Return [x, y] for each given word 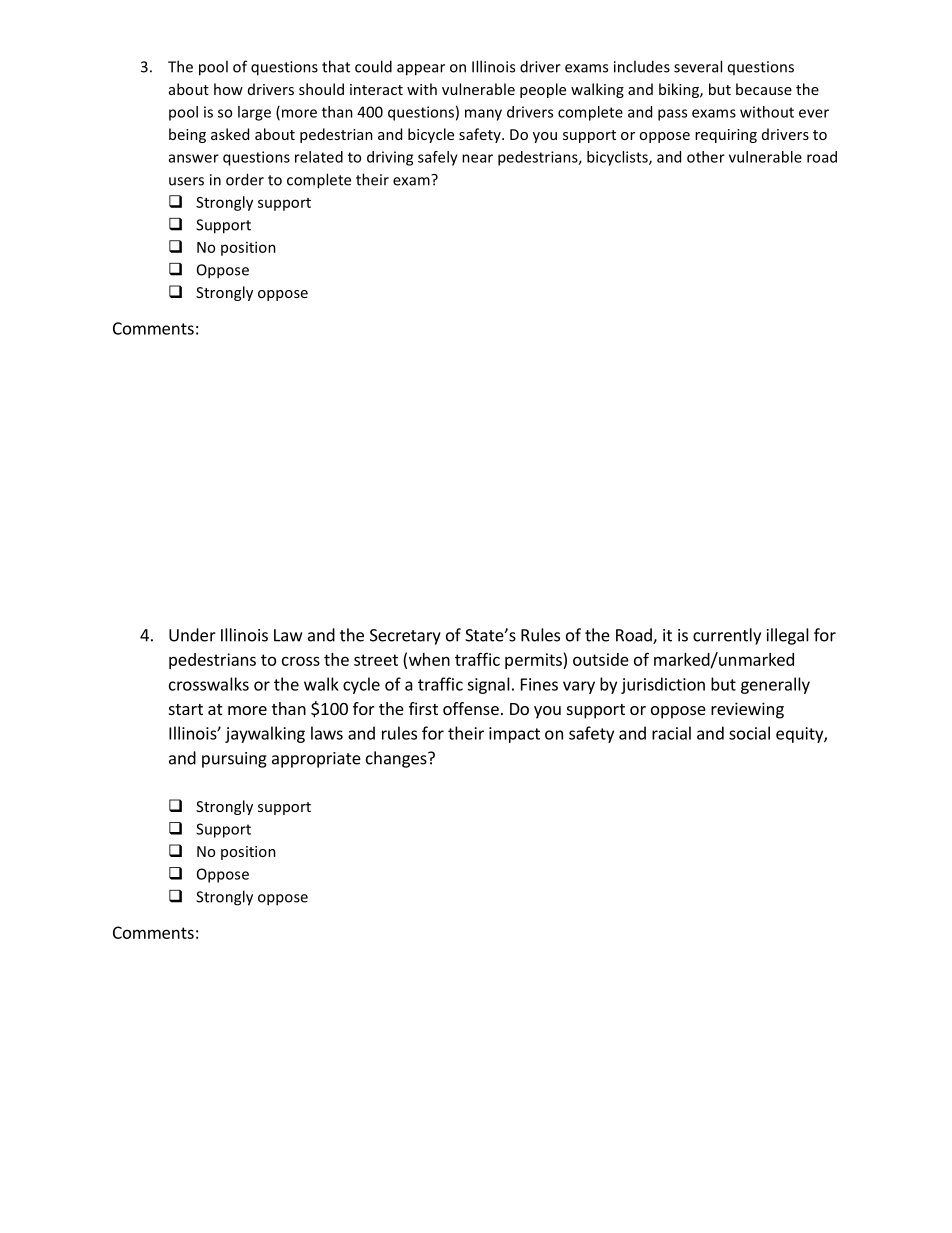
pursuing [234, 760]
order [245, 179]
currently [727, 636]
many [483, 115]
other [706, 157]
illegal [788, 636]
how [228, 89]
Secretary [405, 637]
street [376, 660]
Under [192, 635]
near [477, 158]
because [764, 89]
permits [534, 661]
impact [514, 735]
